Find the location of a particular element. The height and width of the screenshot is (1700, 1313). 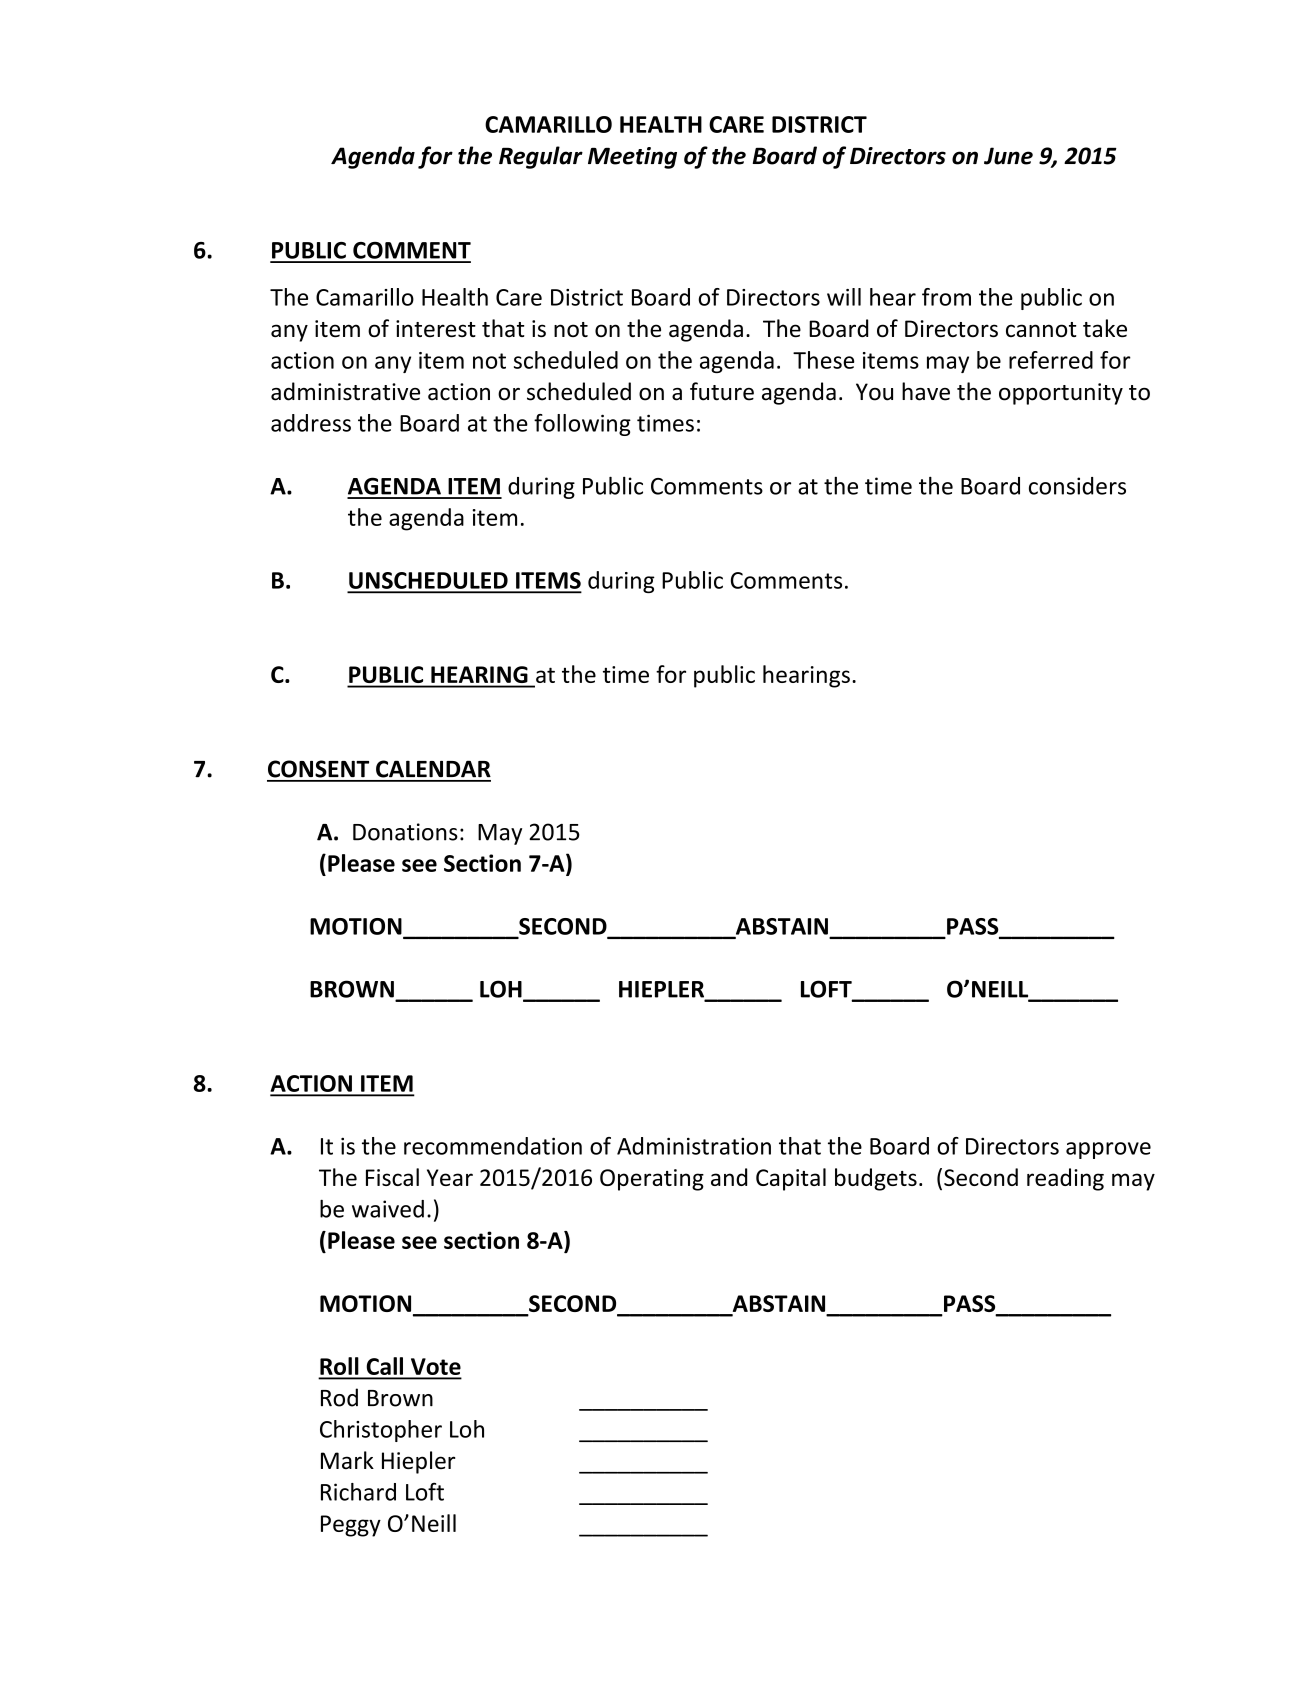

reading is located at coordinates (1065, 1179).
